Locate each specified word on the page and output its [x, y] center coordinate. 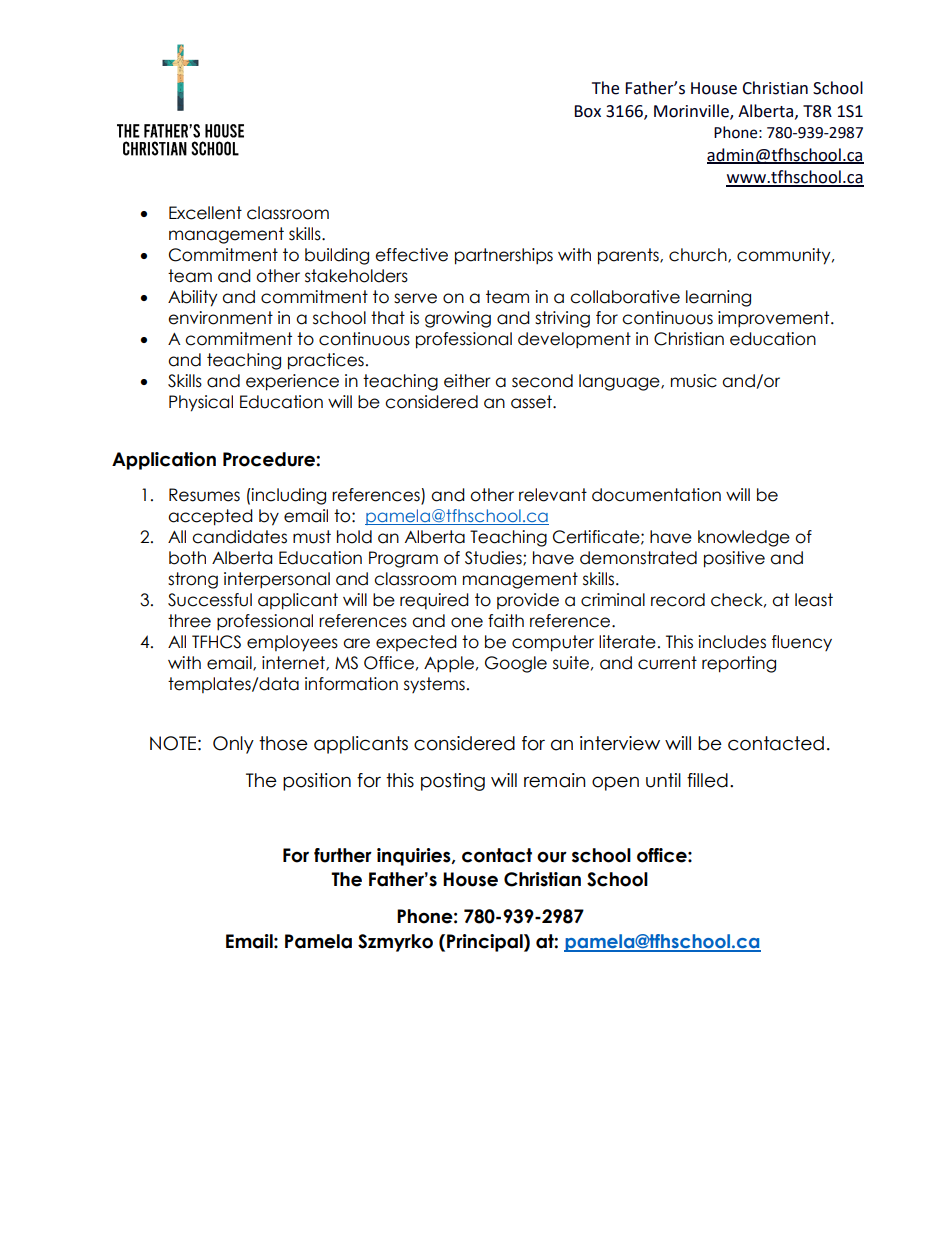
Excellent [205, 213]
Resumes [204, 495]
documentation [656, 495]
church [699, 255]
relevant [553, 495]
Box [587, 111]
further [343, 855]
